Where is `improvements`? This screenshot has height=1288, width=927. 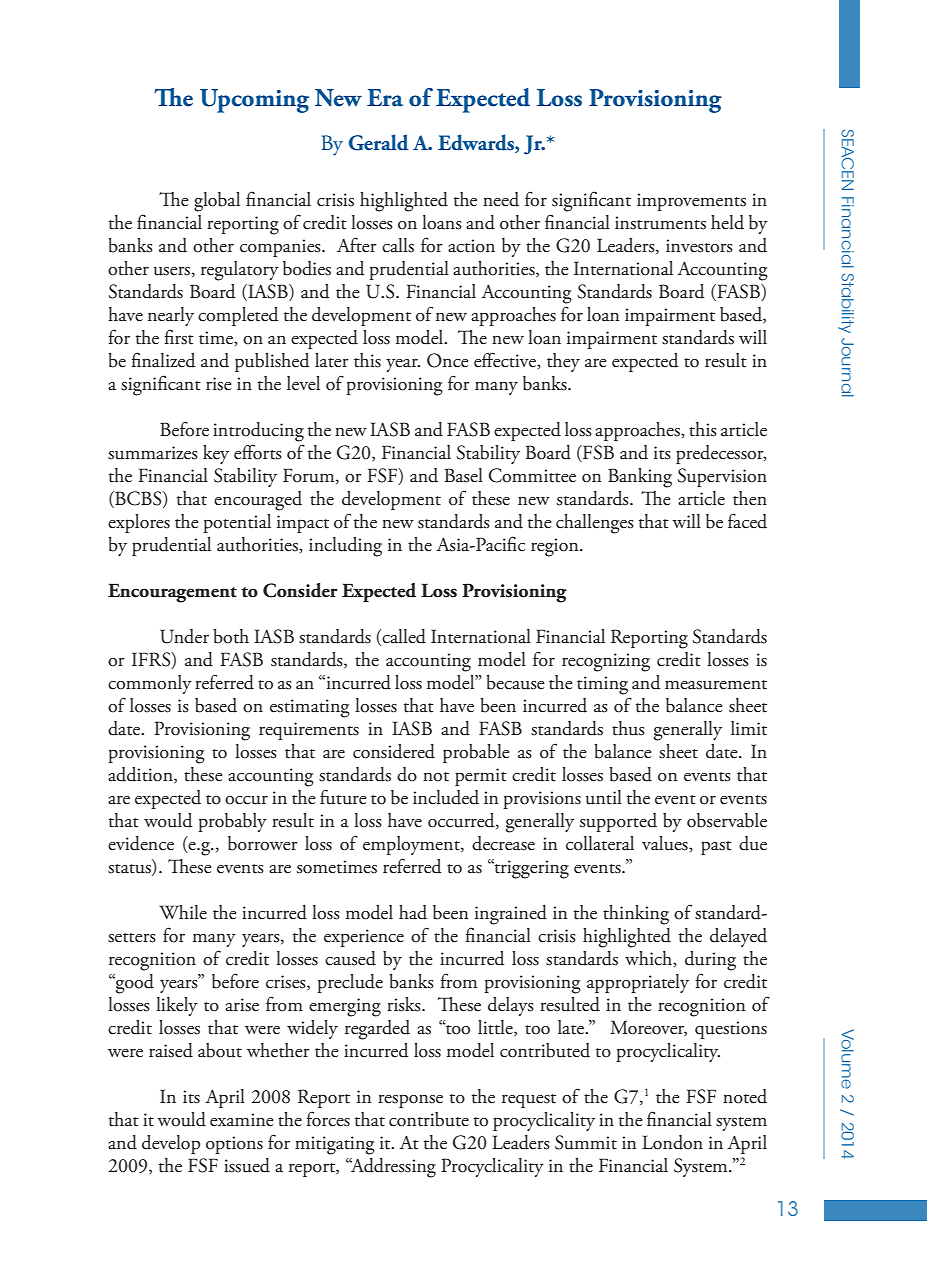
improvements is located at coordinates (691, 202).
